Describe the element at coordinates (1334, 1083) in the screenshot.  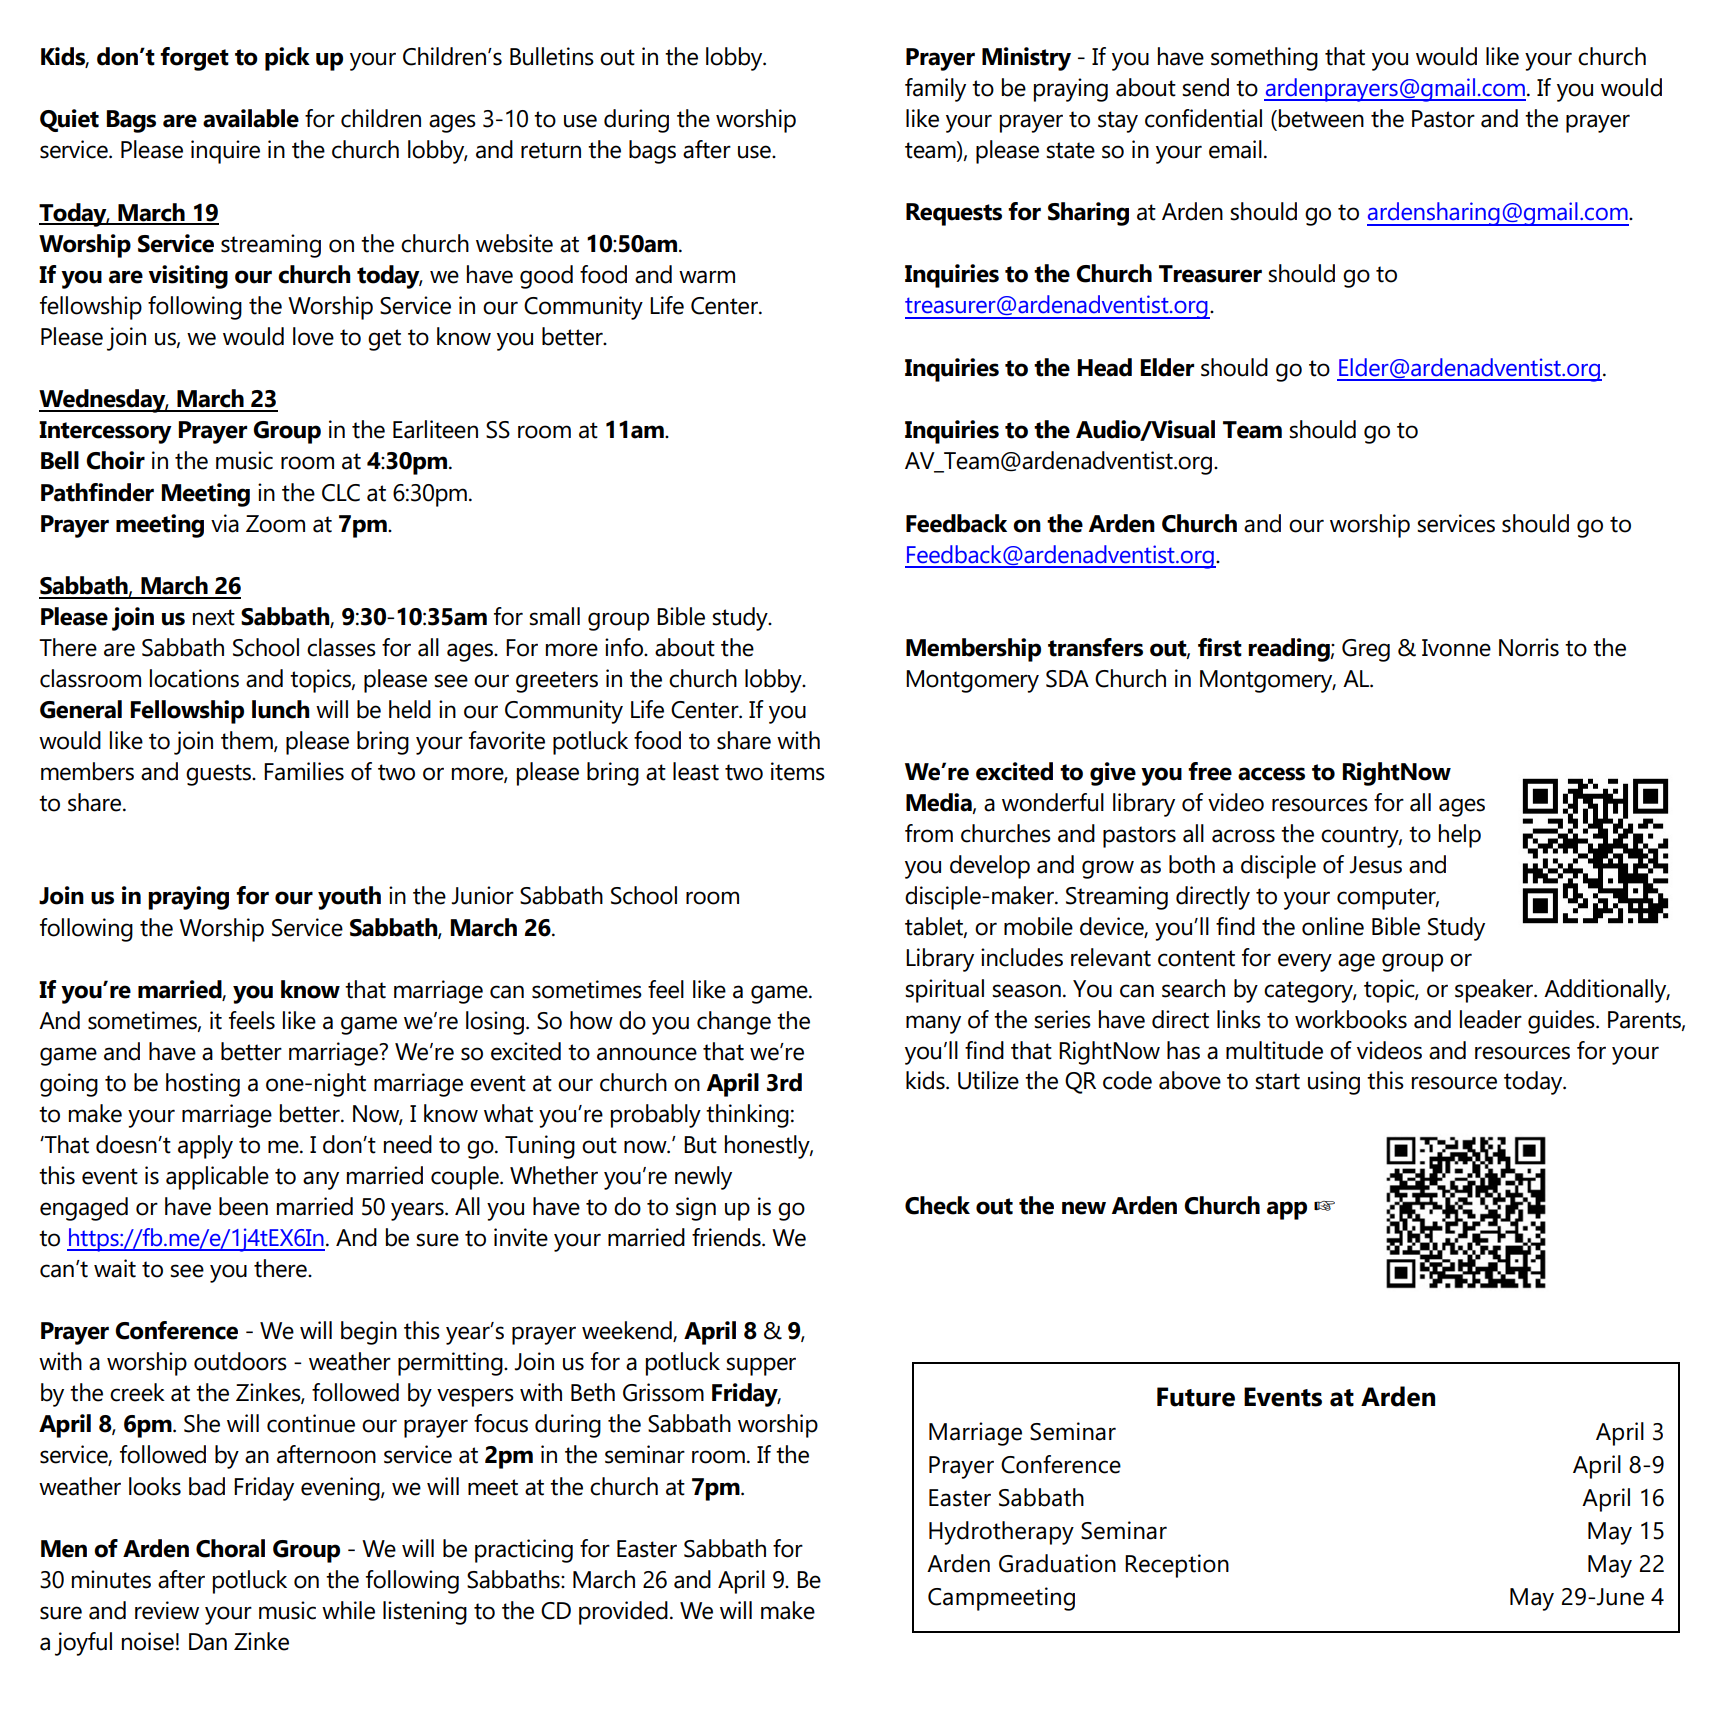
I see `using` at that location.
